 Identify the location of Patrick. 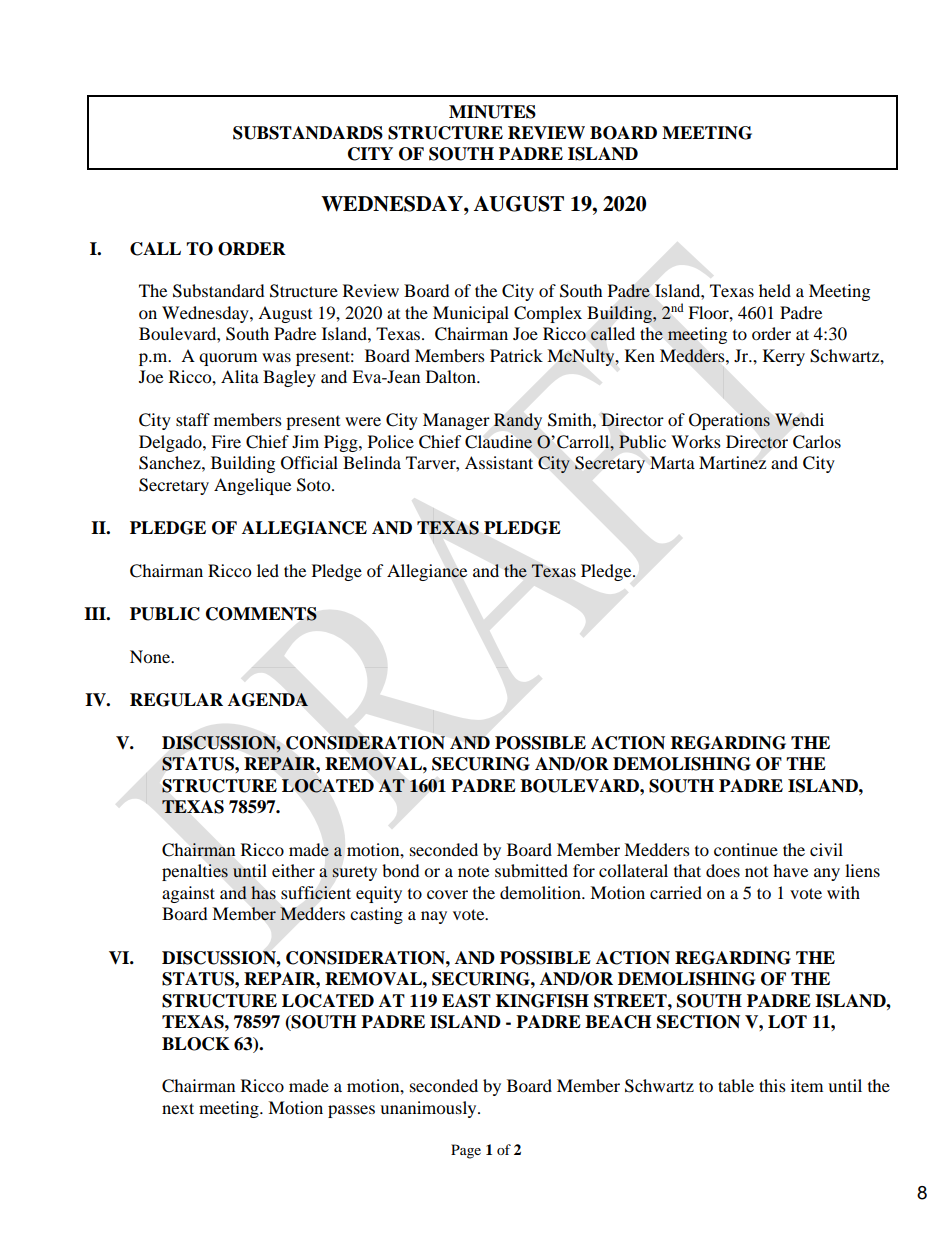
(516, 355).
